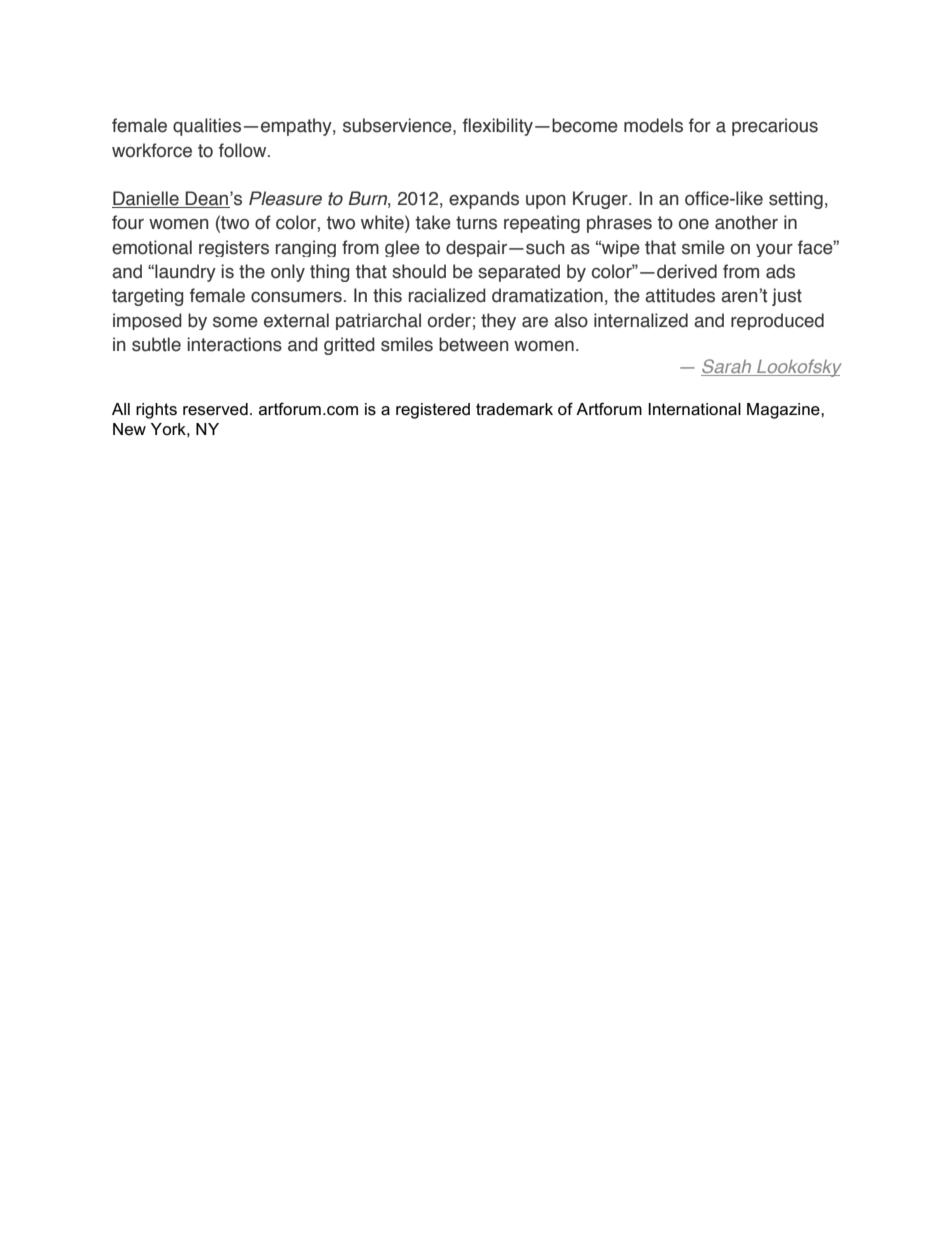  Describe the element at coordinates (244, 150) in the page. I see `follow` at that location.
